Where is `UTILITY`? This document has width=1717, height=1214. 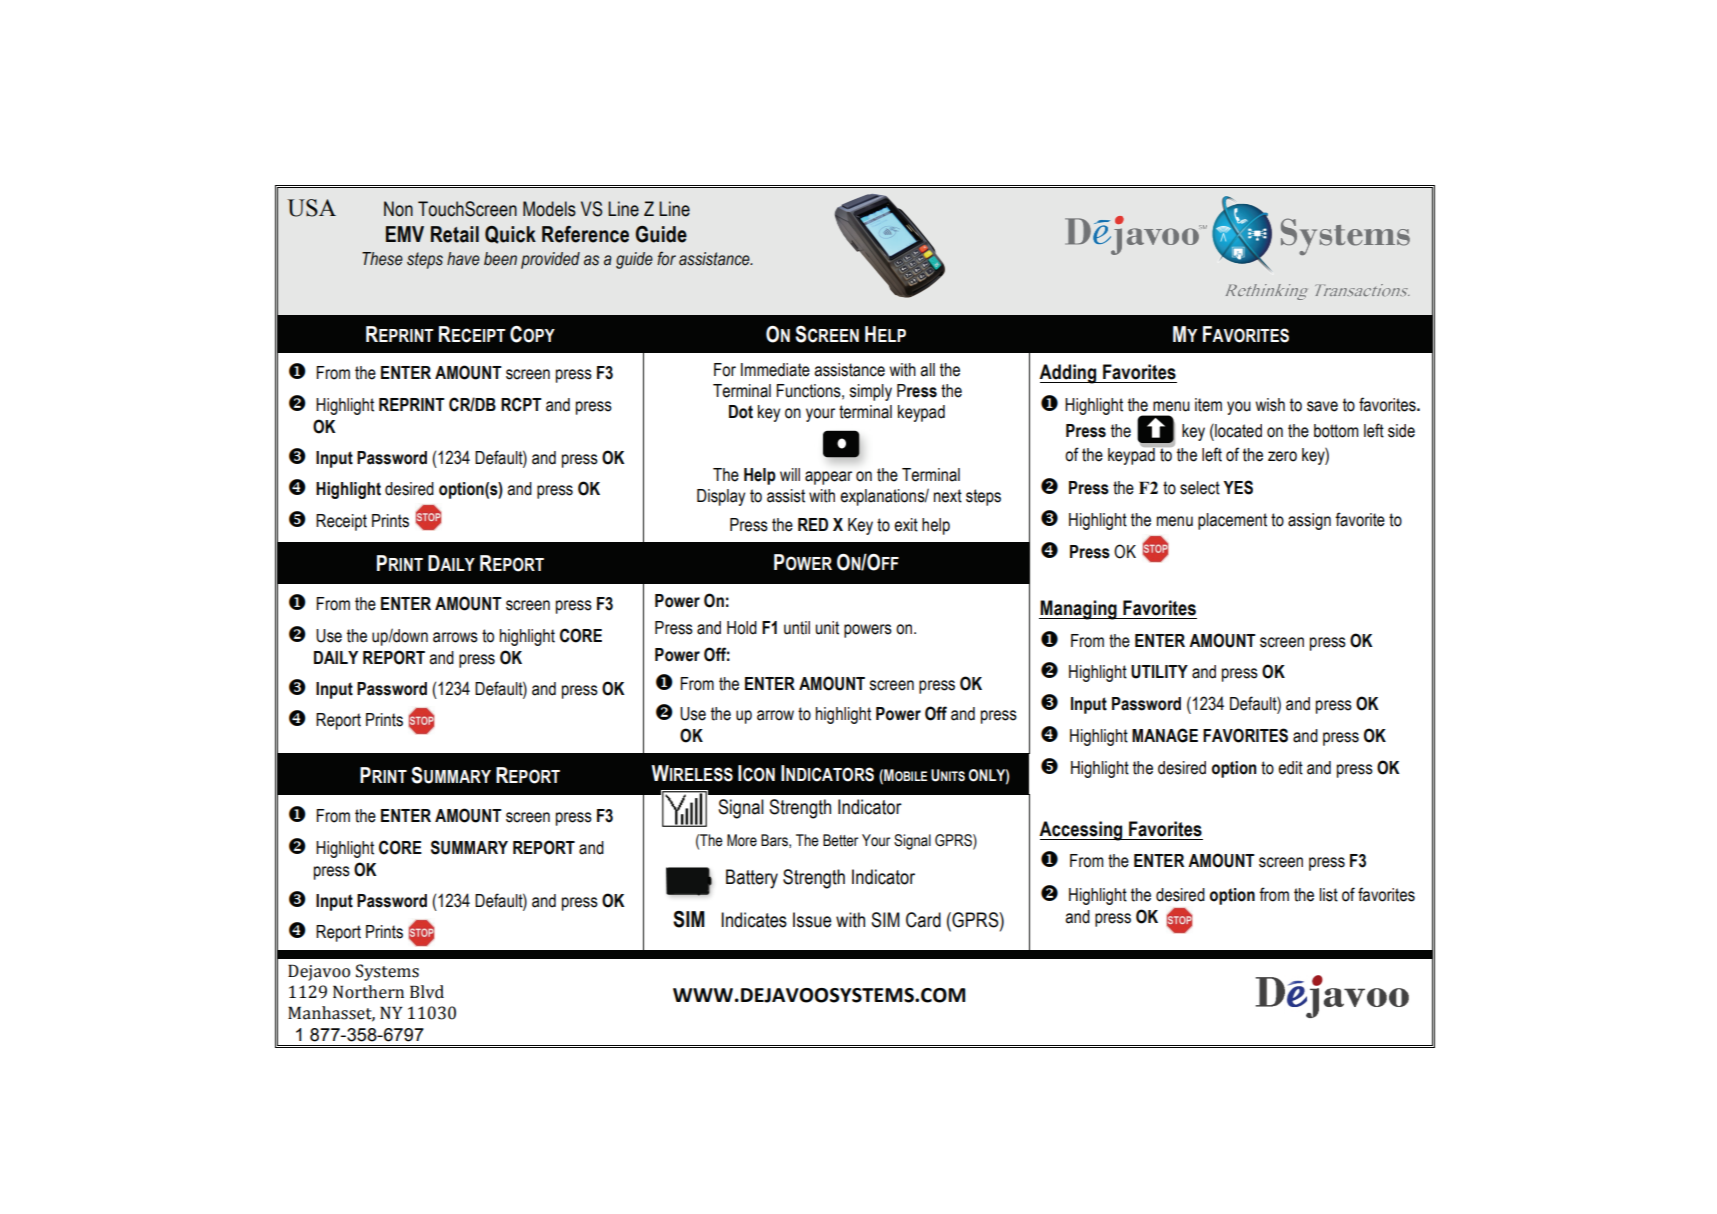 UTILITY is located at coordinates (1159, 672).
